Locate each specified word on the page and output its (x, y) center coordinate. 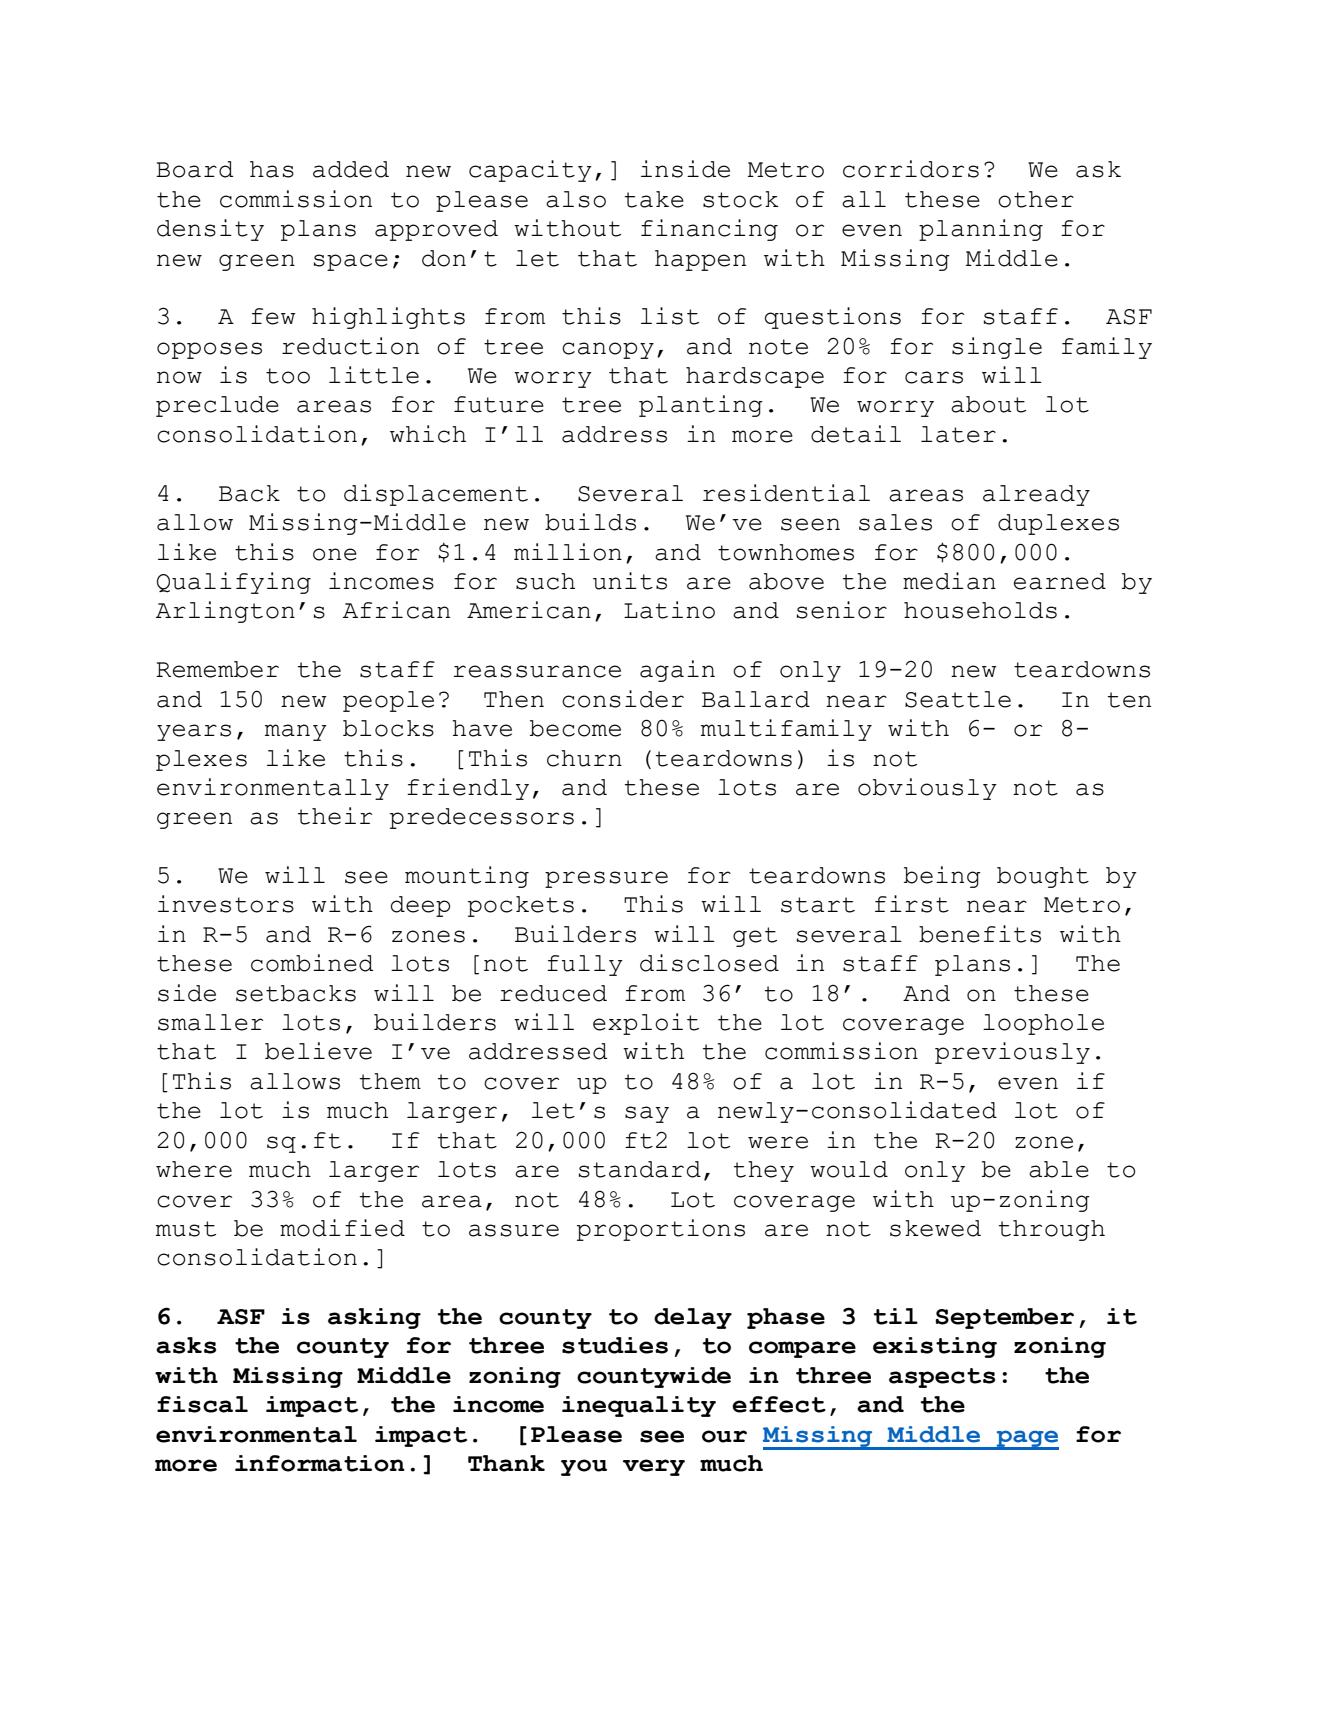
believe (318, 1051)
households (980, 610)
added (351, 169)
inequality (639, 1406)
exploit (646, 1024)
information (320, 1463)
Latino (669, 610)
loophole (1043, 1024)
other (1036, 199)
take (654, 199)
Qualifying (234, 583)
